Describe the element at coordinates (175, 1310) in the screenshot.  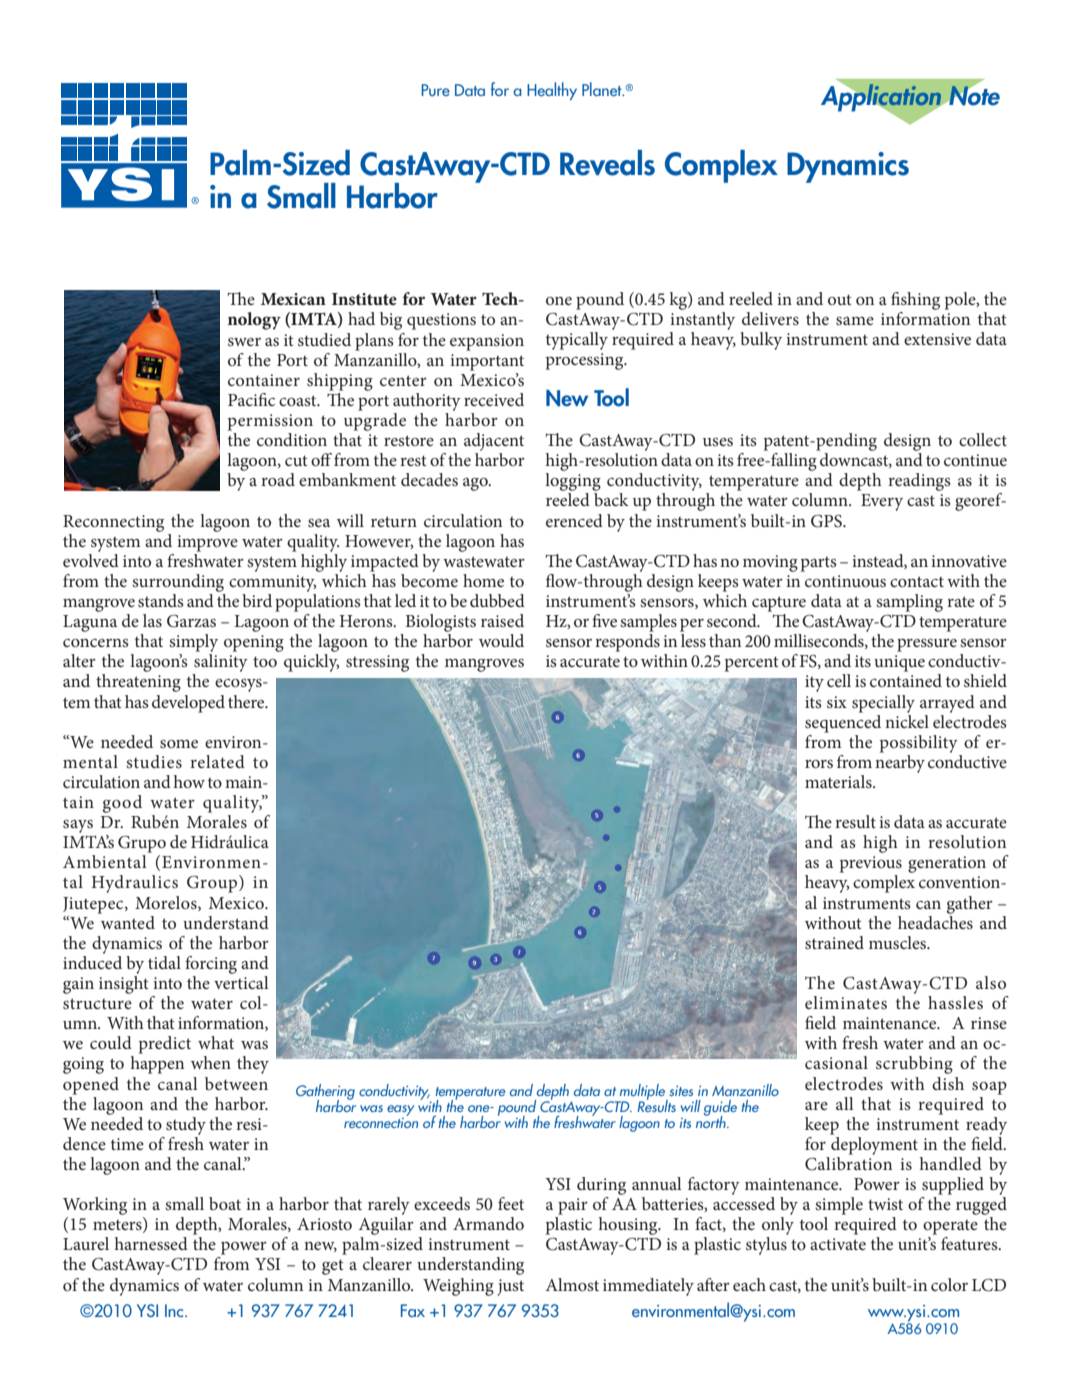
I see `Inc` at that location.
